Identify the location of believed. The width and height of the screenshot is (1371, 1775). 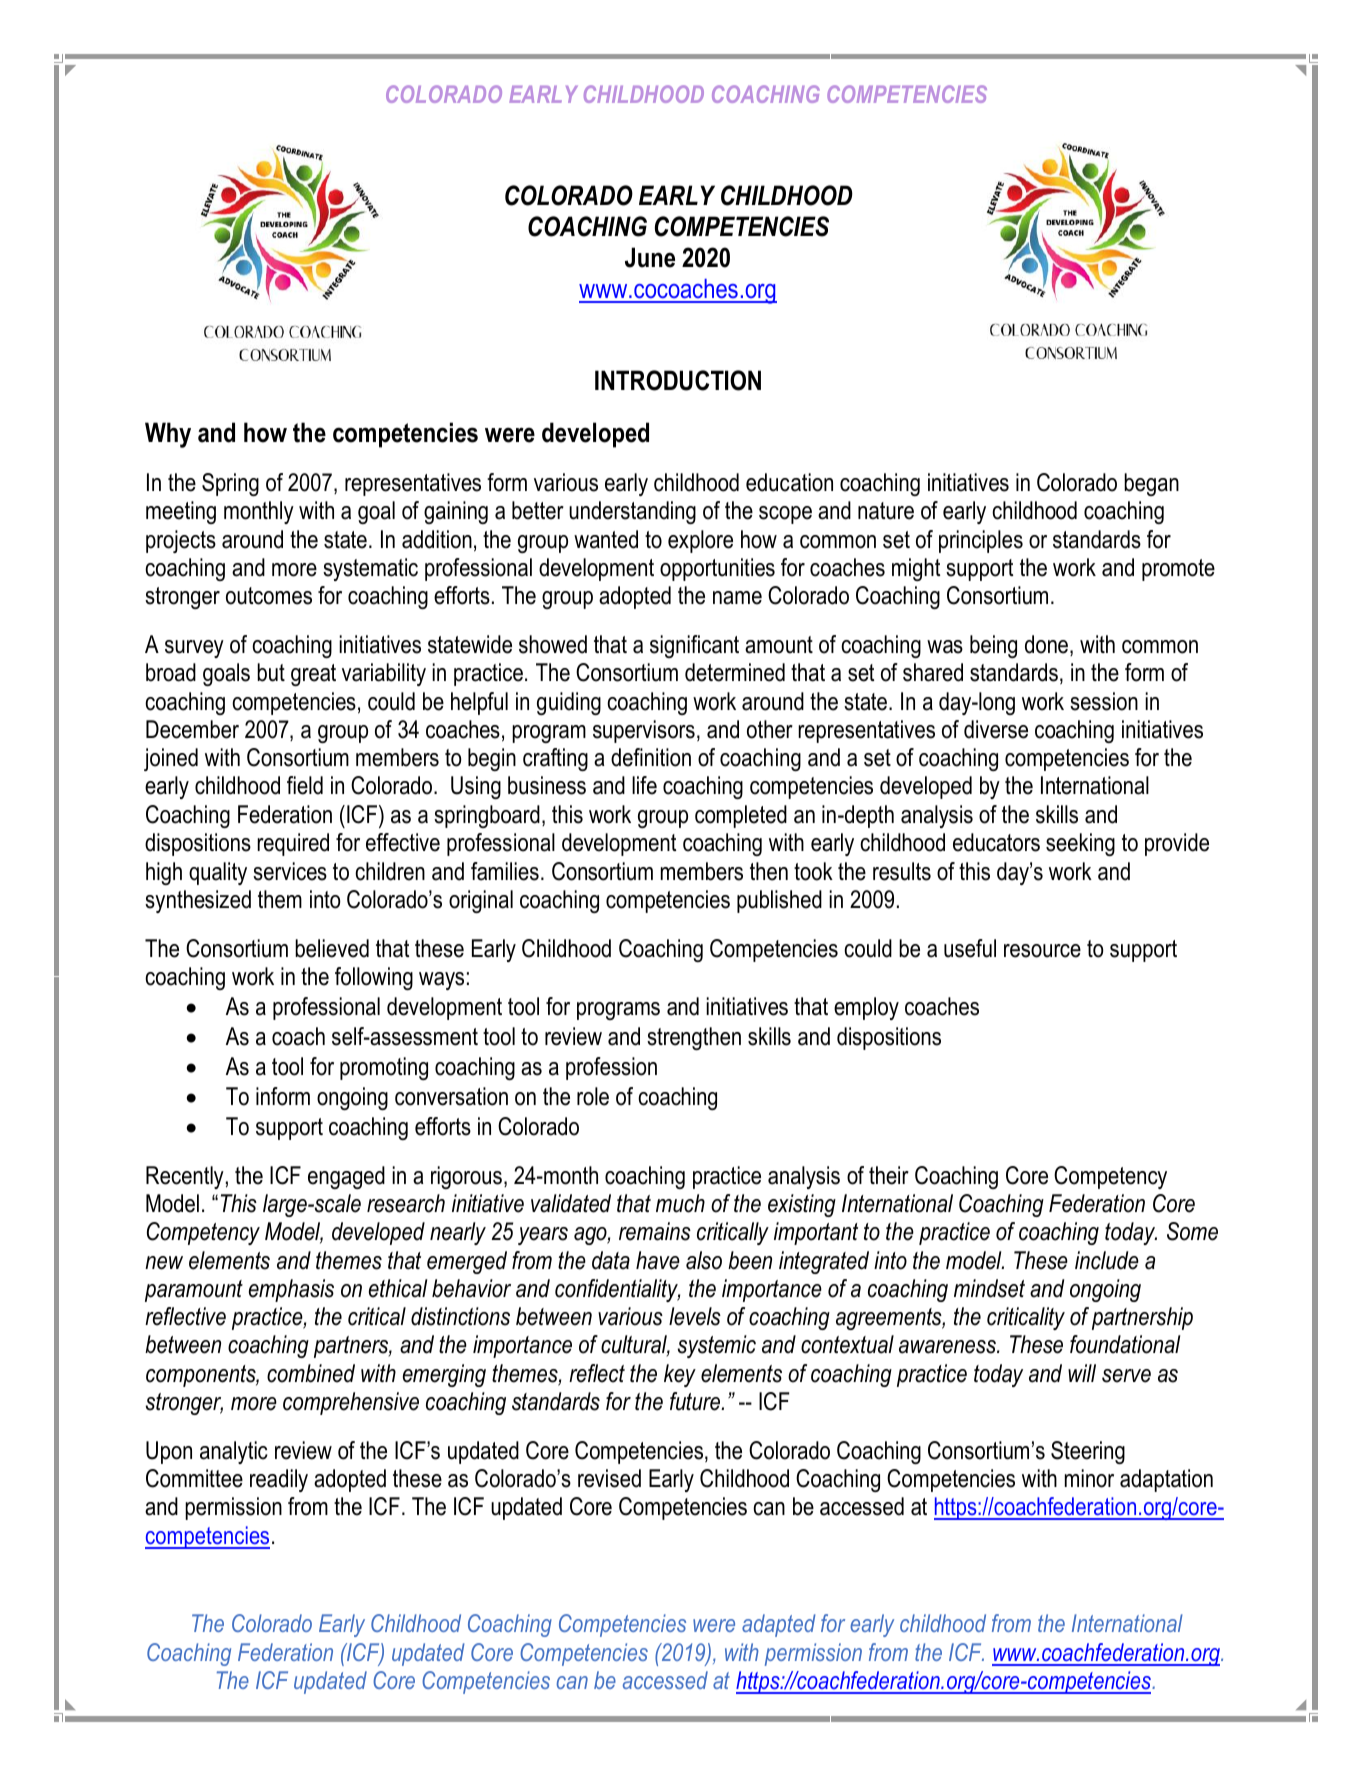
(332, 948).
